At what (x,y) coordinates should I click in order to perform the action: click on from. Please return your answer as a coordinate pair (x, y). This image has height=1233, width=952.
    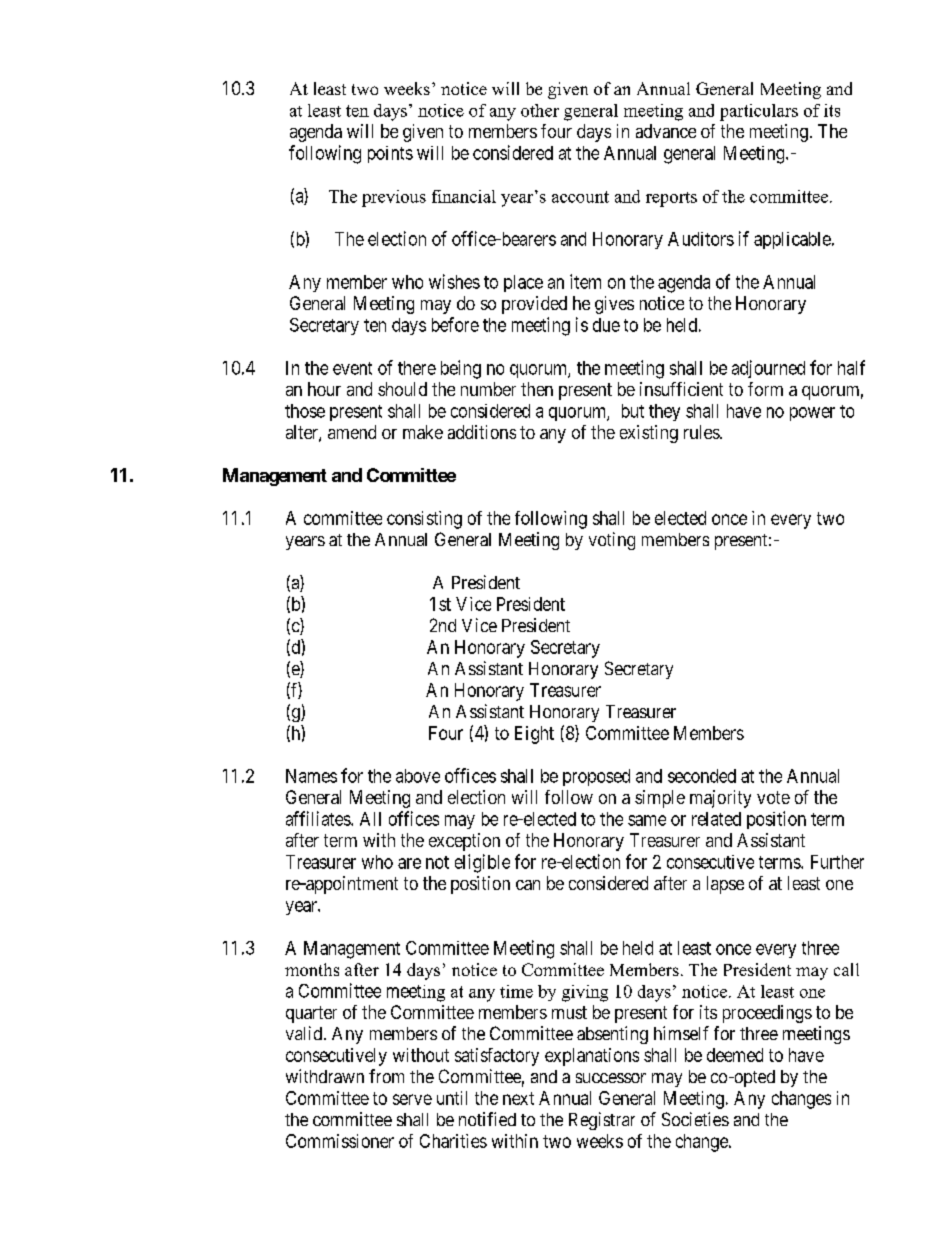
    Looking at the image, I should click on (386, 1076).
